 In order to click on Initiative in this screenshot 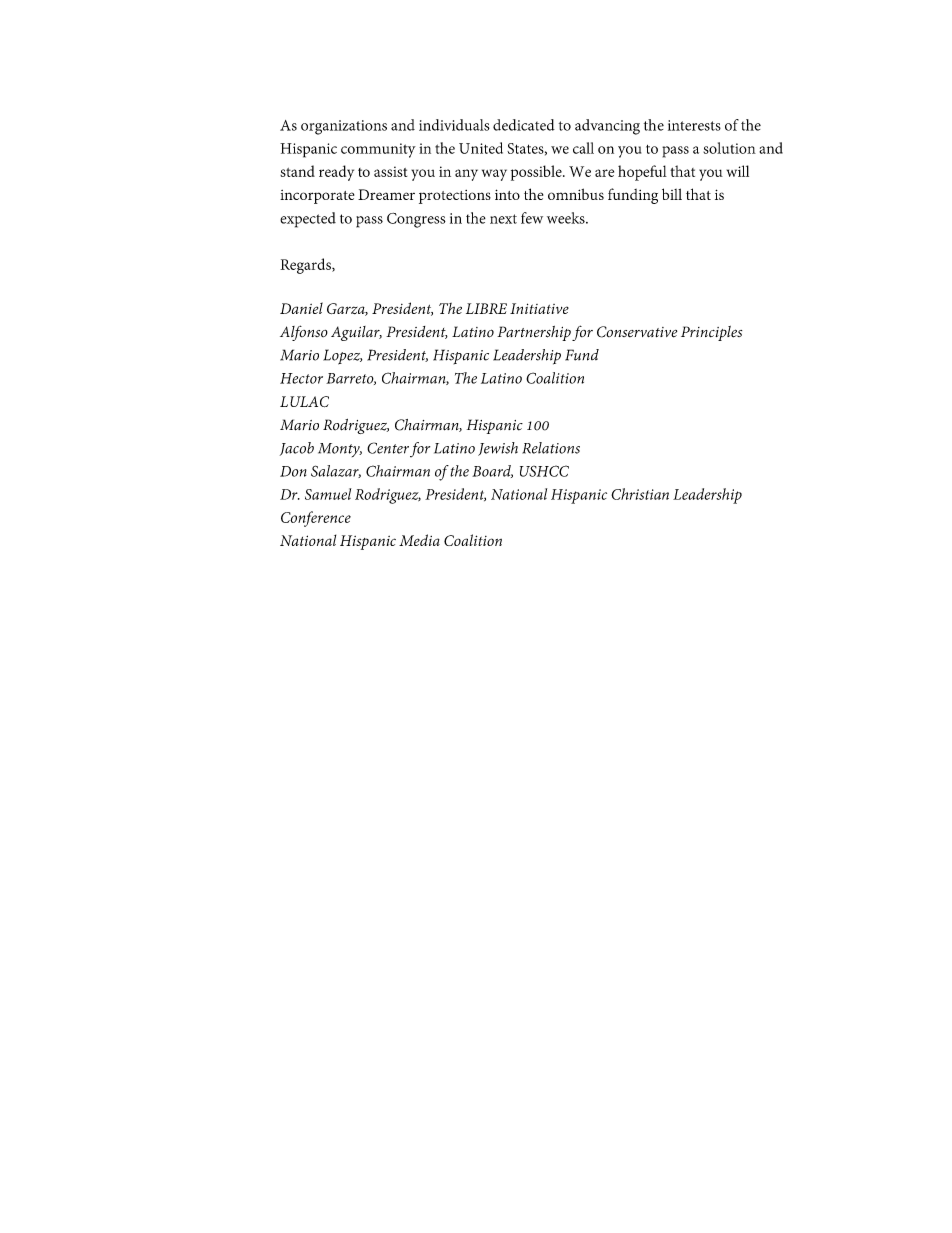, I will do `click(539, 308)`.
